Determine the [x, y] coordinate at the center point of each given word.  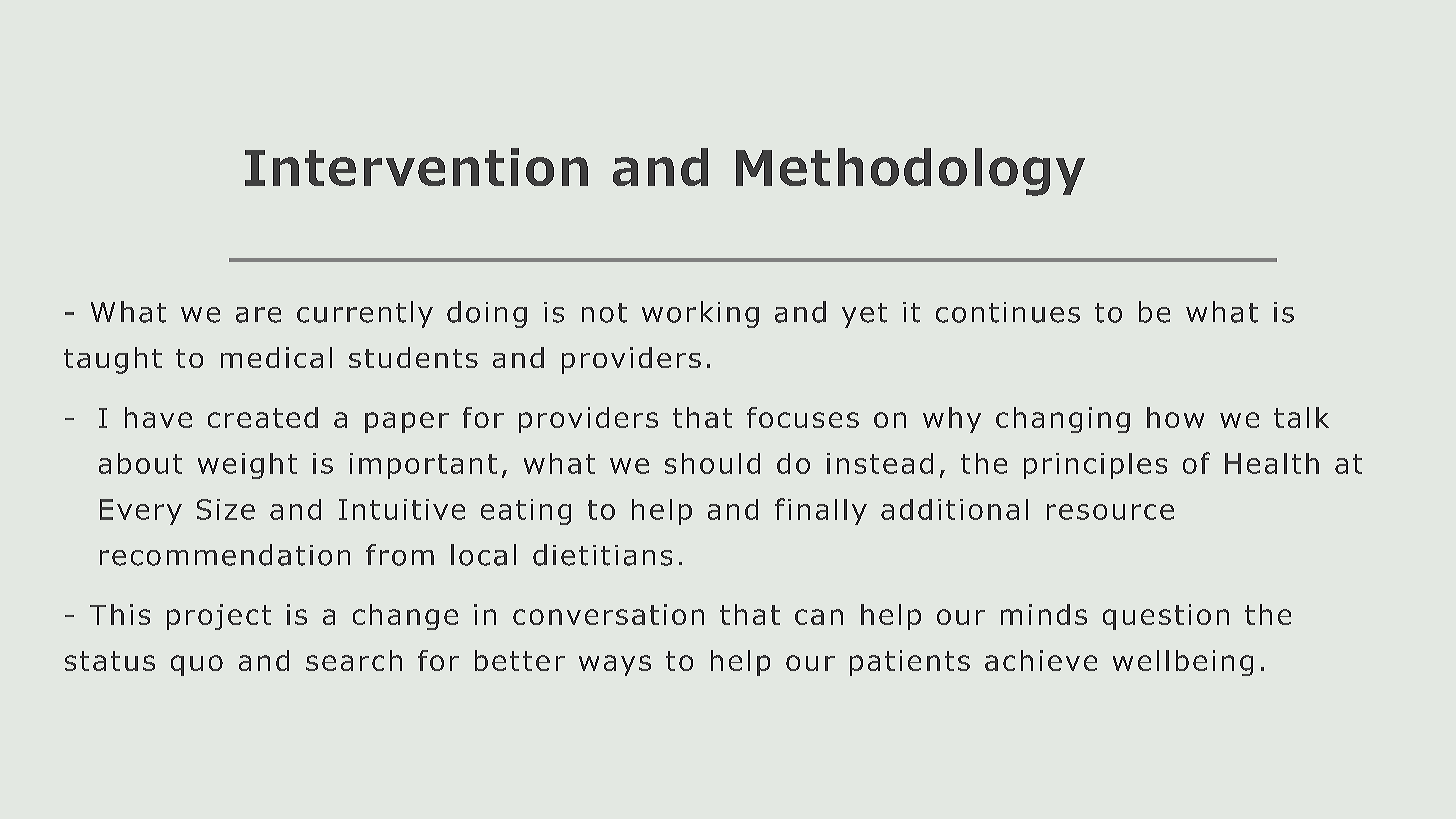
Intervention [416, 167]
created [263, 417]
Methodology [910, 172]
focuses [803, 417]
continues [1008, 312]
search [354, 660]
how [1175, 417]
